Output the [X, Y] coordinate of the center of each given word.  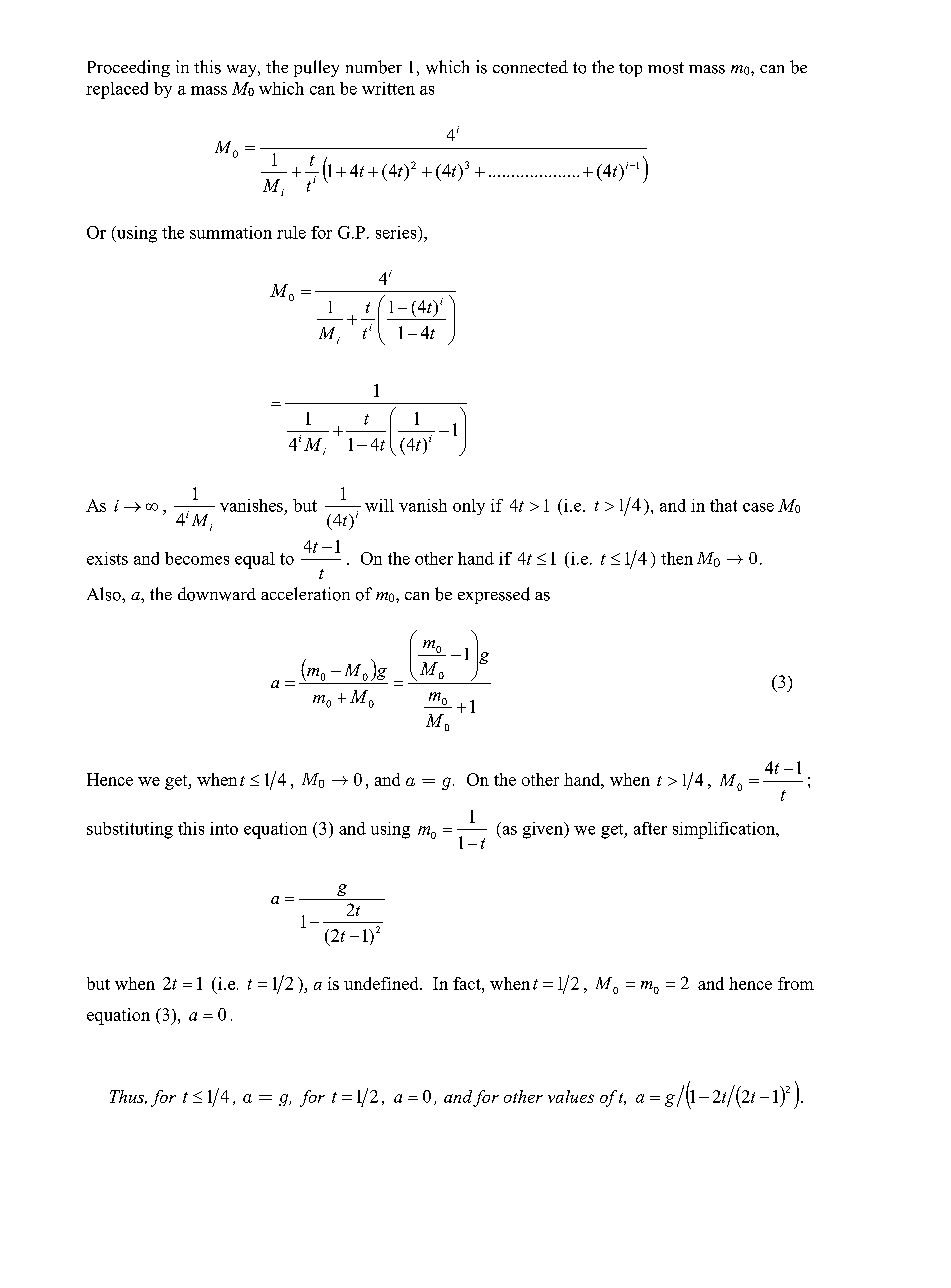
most [666, 68]
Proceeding [129, 68]
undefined [382, 983]
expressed [494, 595]
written [388, 88]
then [677, 558]
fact [468, 983]
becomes [197, 558]
